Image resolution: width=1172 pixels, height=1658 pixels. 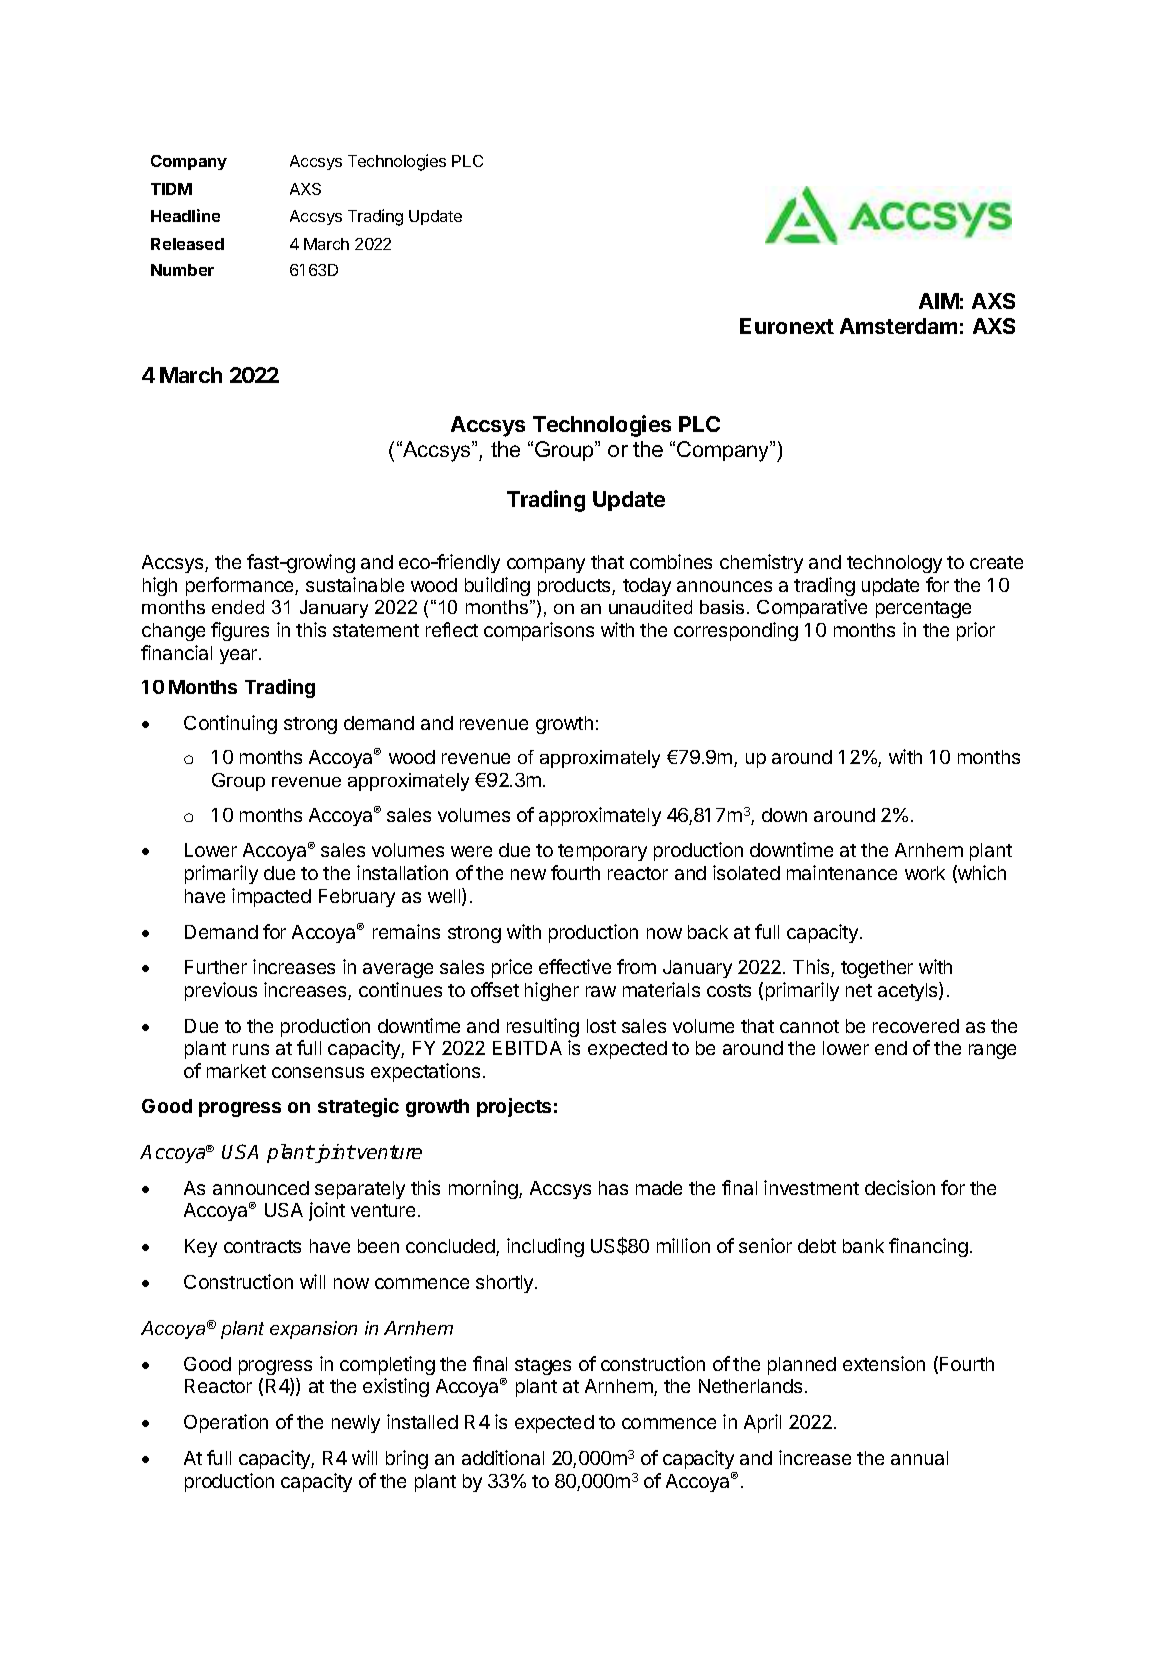 I want to click on Released, so click(x=187, y=244).
